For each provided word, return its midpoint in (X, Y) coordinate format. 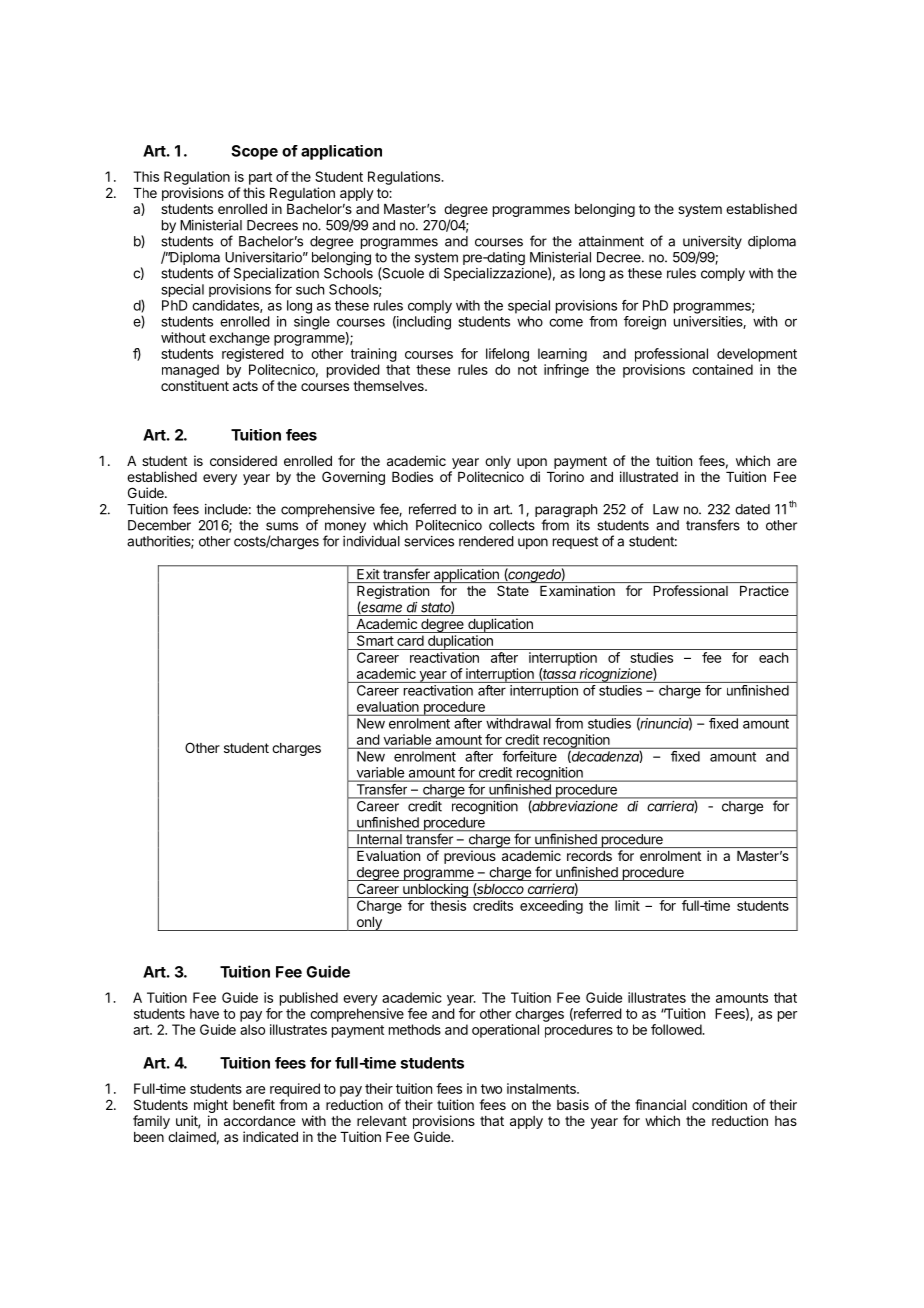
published (309, 999)
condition (719, 1104)
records (589, 856)
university (712, 244)
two (491, 1089)
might (211, 1106)
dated (752, 509)
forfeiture (529, 756)
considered (243, 460)
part (260, 178)
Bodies (412, 476)
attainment (611, 241)
